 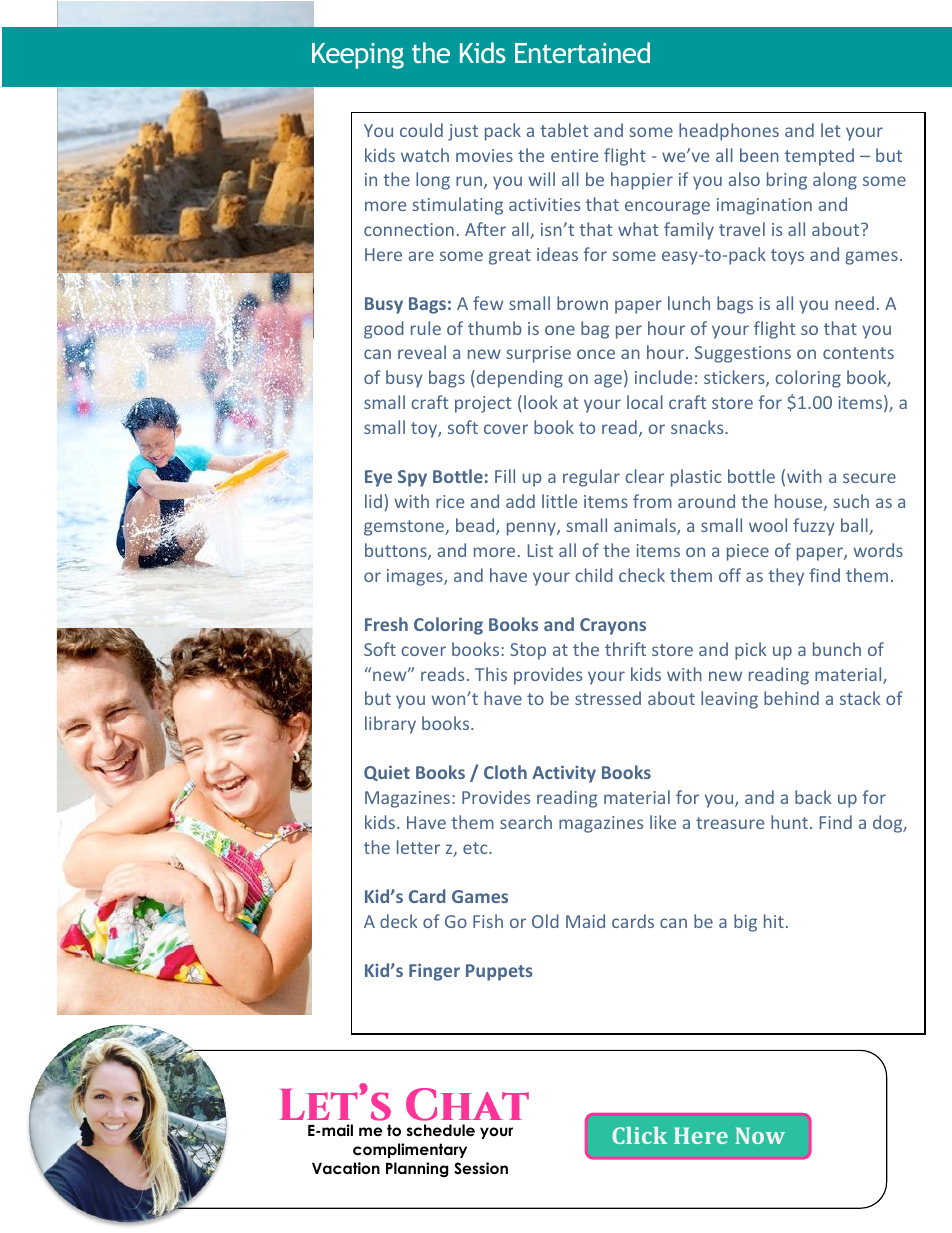 I want to click on contents, so click(x=858, y=353).
